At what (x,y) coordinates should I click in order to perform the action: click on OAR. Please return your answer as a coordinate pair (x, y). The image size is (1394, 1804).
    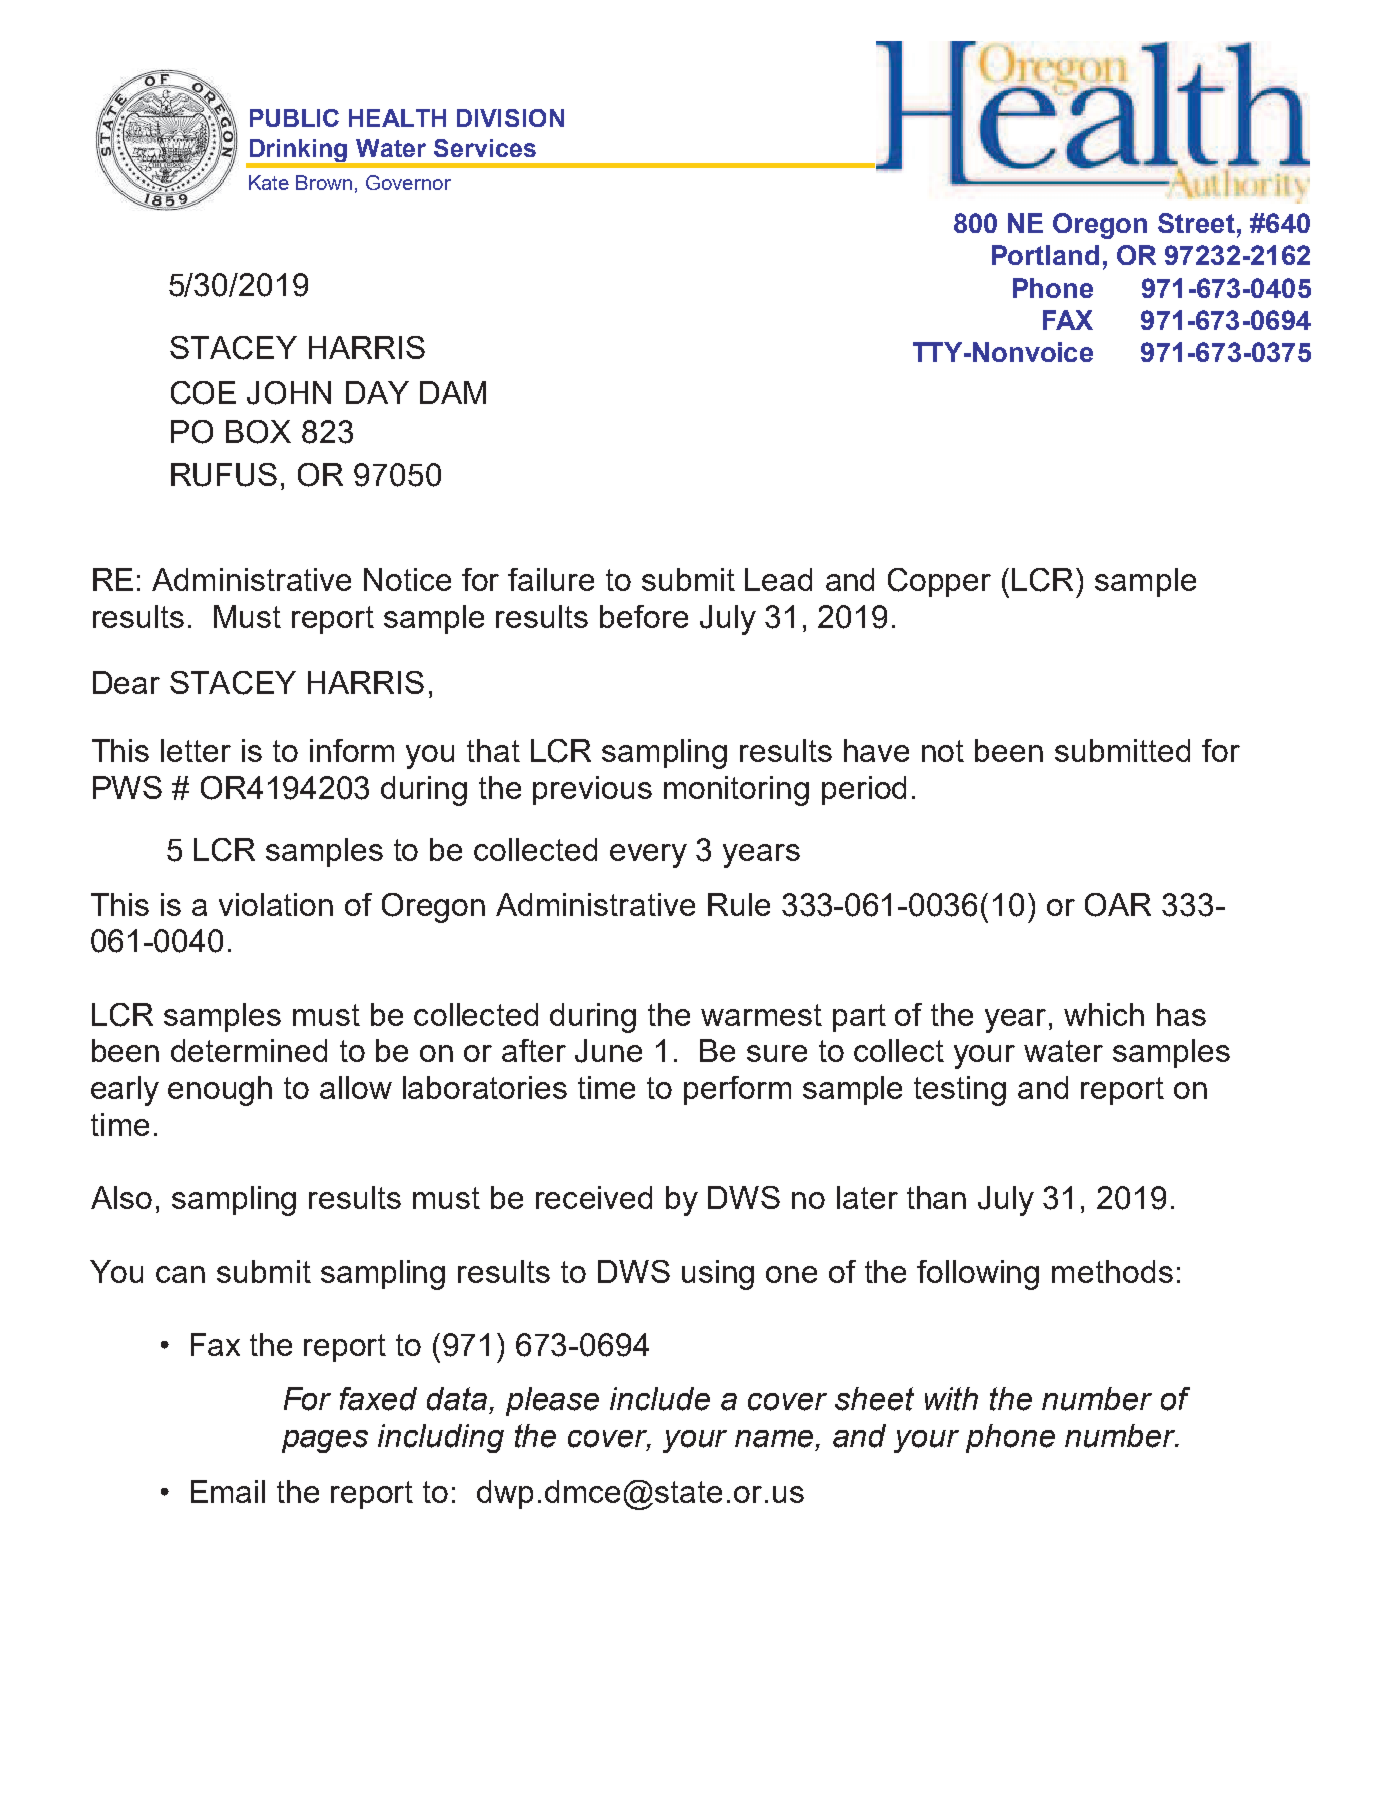
    Looking at the image, I should click on (1118, 905).
